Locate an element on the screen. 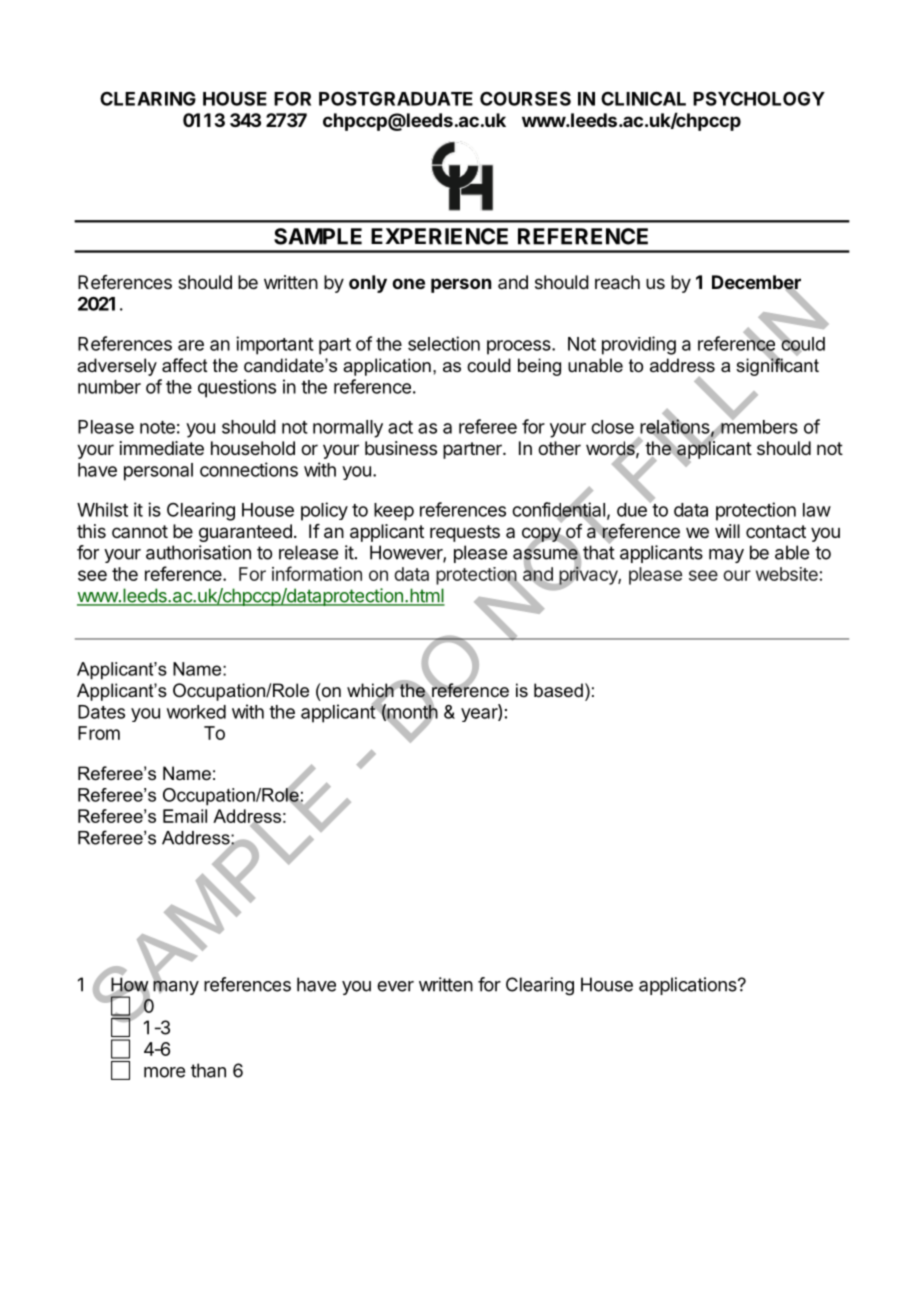 Image resolution: width=924 pixels, height=1308 pixels. significant is located at coordinates (777, 366).
